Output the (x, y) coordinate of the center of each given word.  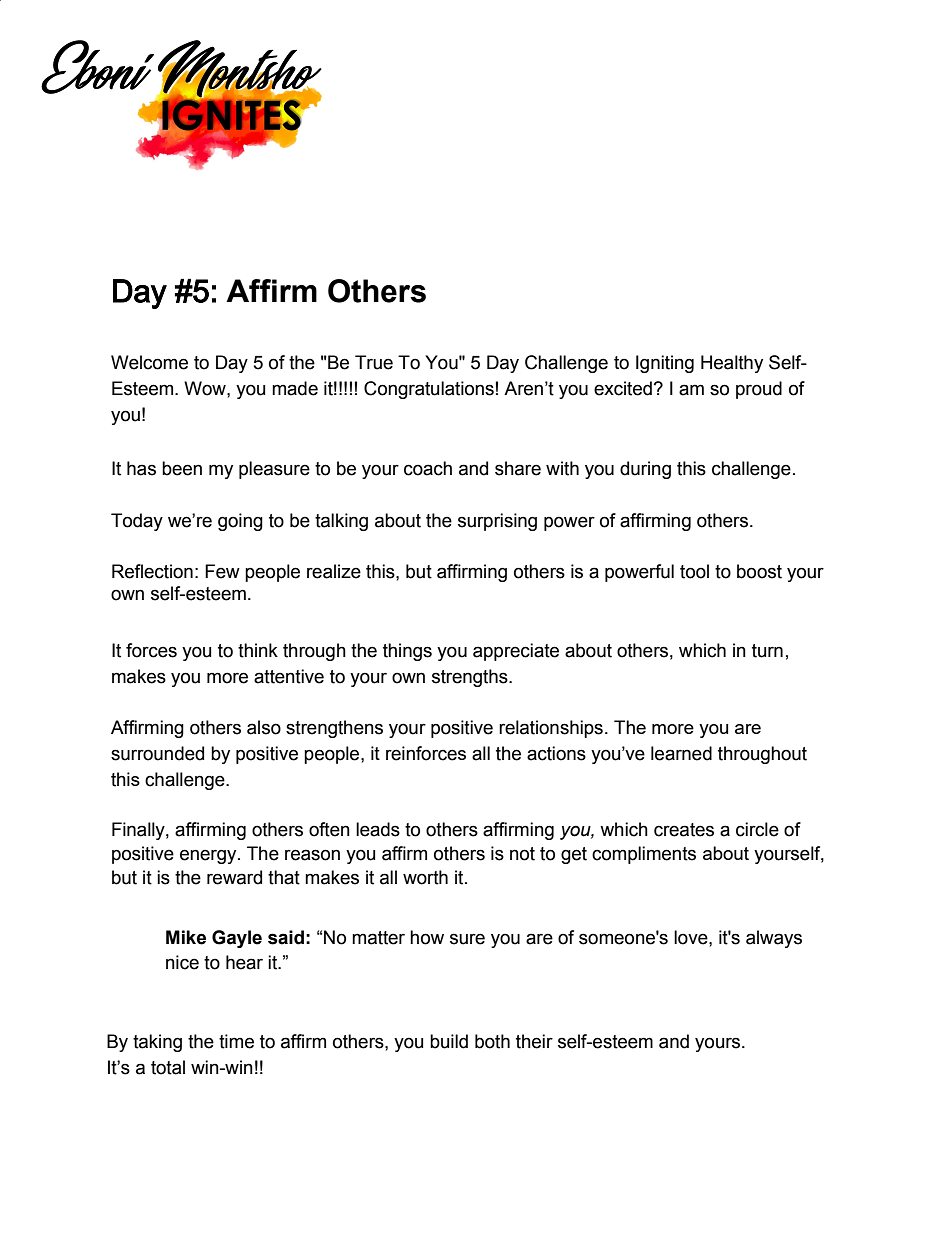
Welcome (149, 362)
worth (425, 877)
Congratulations (429, 390)
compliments (644, 855)
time (236, 1041)
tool (694, 571)
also (264, 727)
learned (681, 753)
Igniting (665, 364)
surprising (497, 522)
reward (234, 877)
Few (222, 571)
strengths (471, 678)
